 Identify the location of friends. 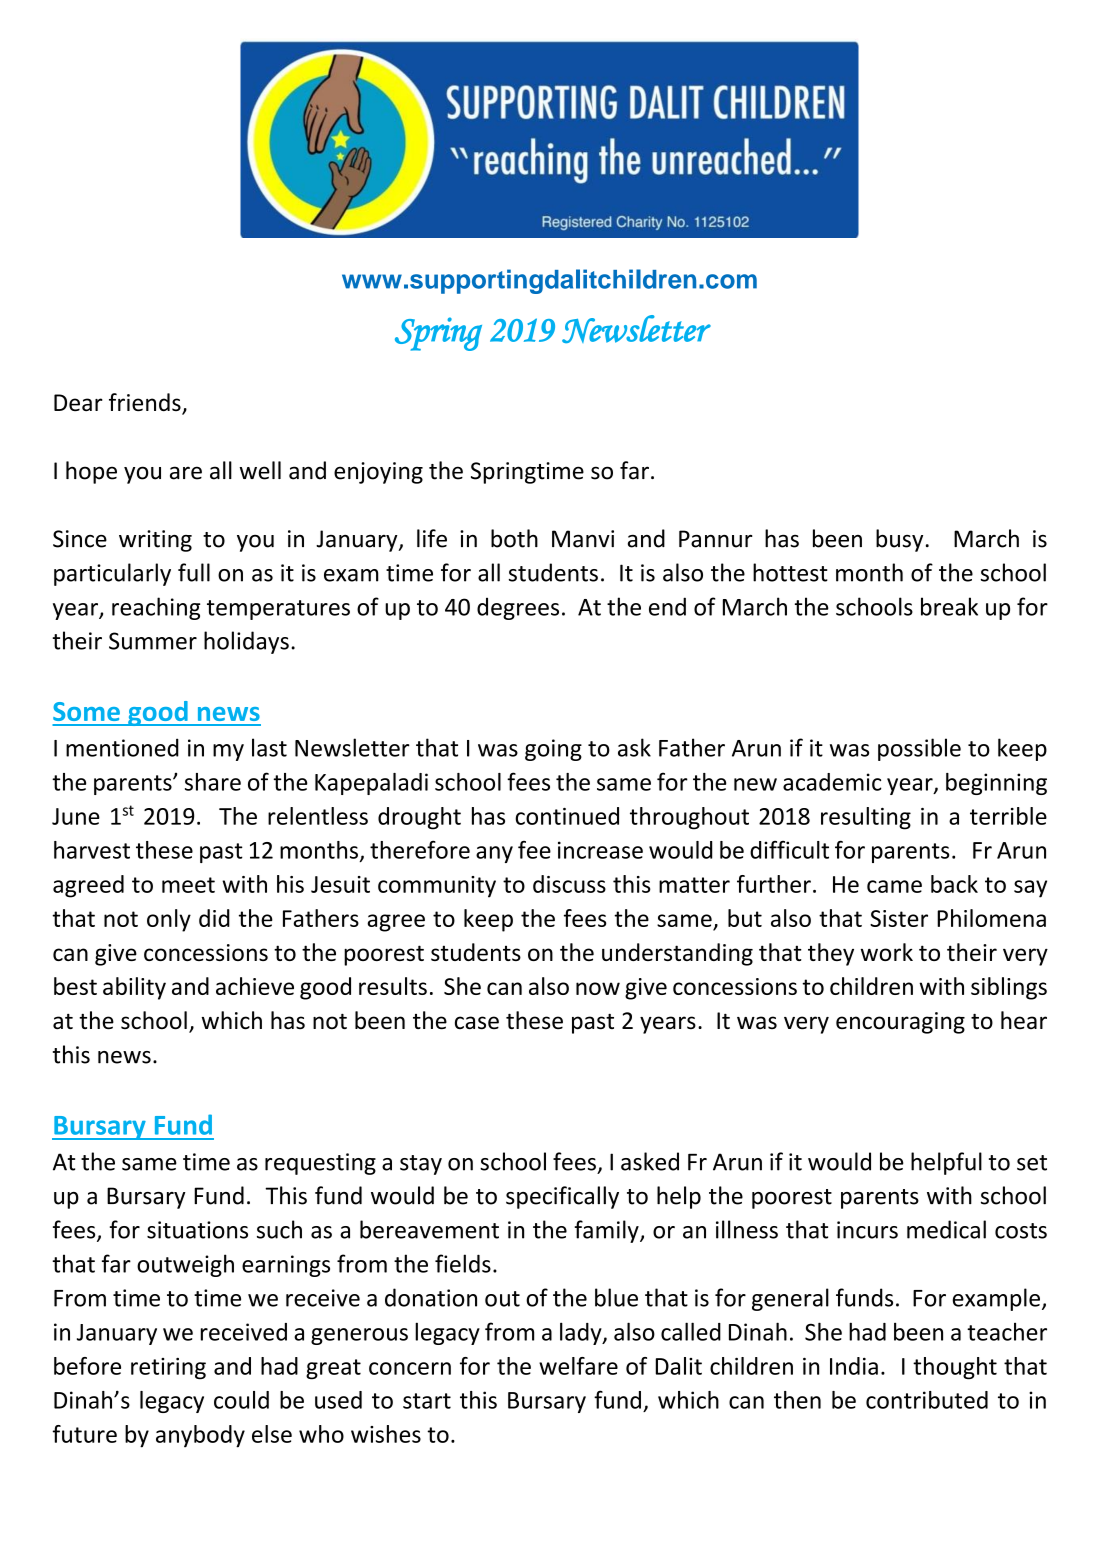
(146, 403).
